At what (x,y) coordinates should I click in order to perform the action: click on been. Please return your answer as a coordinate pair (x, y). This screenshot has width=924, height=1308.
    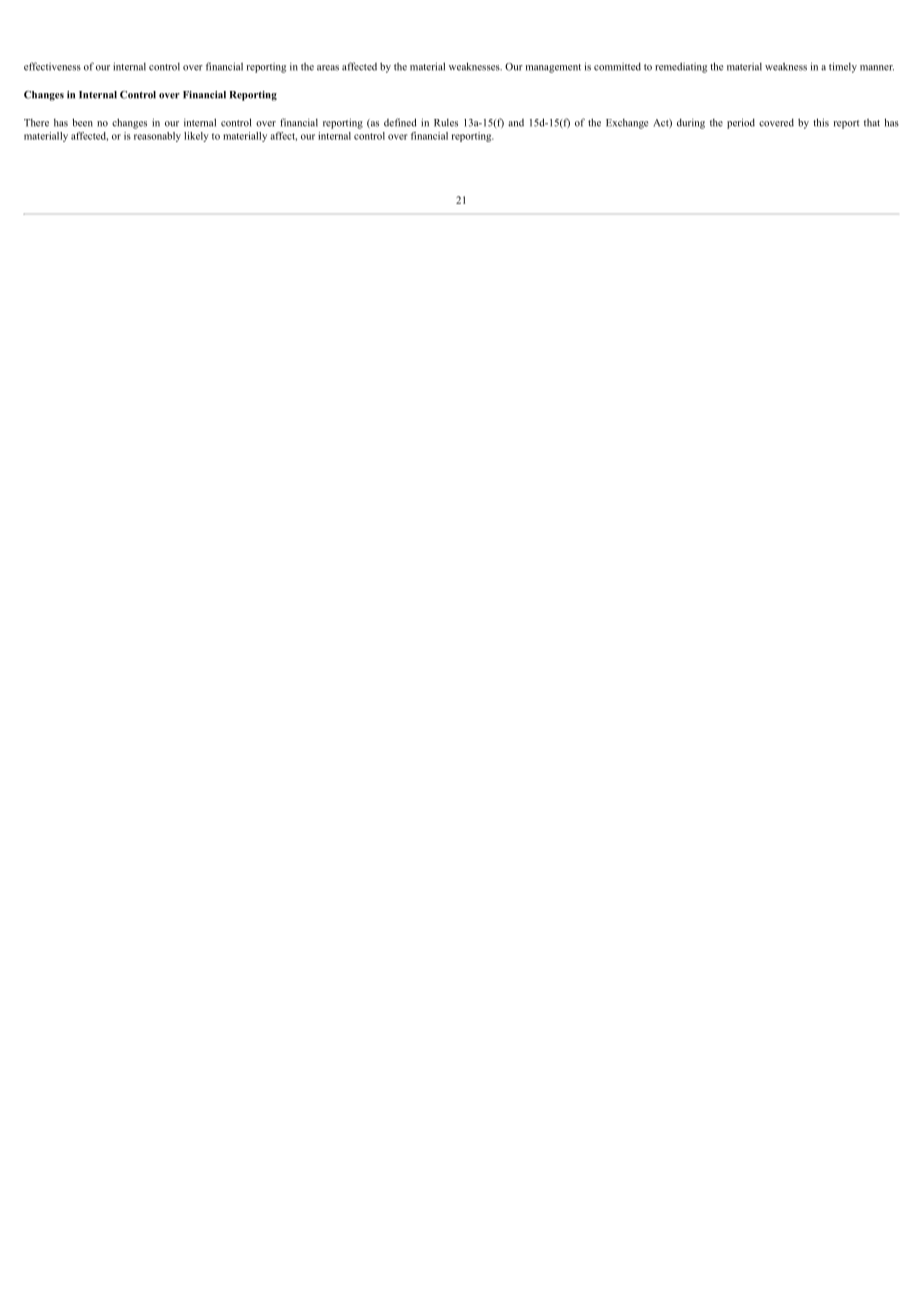
    Looking at the image, I should click on (82, 122).
